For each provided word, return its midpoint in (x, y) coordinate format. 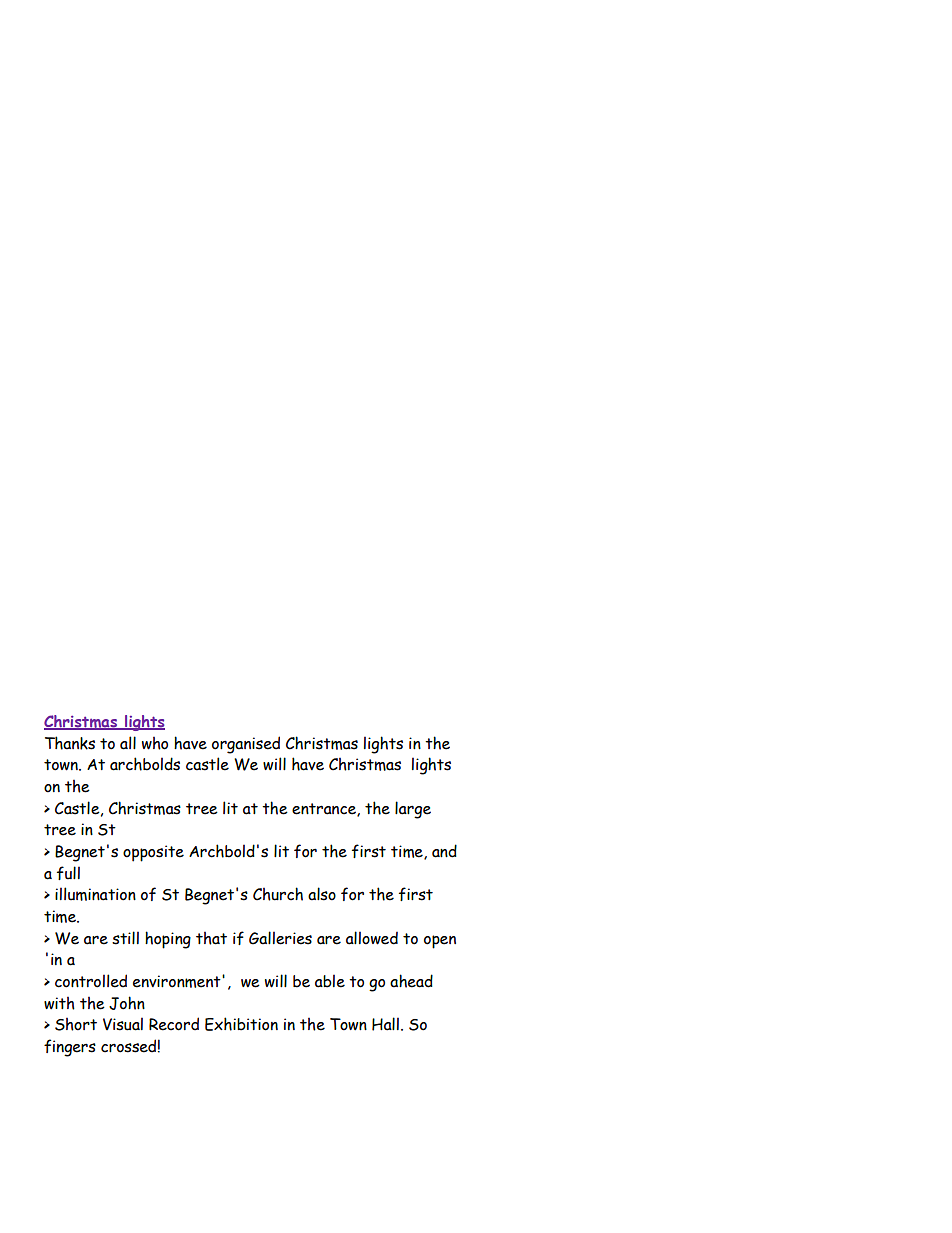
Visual (123, 1024)
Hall (385, 1024)
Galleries (280, 938)
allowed (372, 938)
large (413, 810)
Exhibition (241, 1024)
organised (246, 745)
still (125, 938)
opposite (153, 853)
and (444, 851)
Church (278, 894)
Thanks (70, 743)
